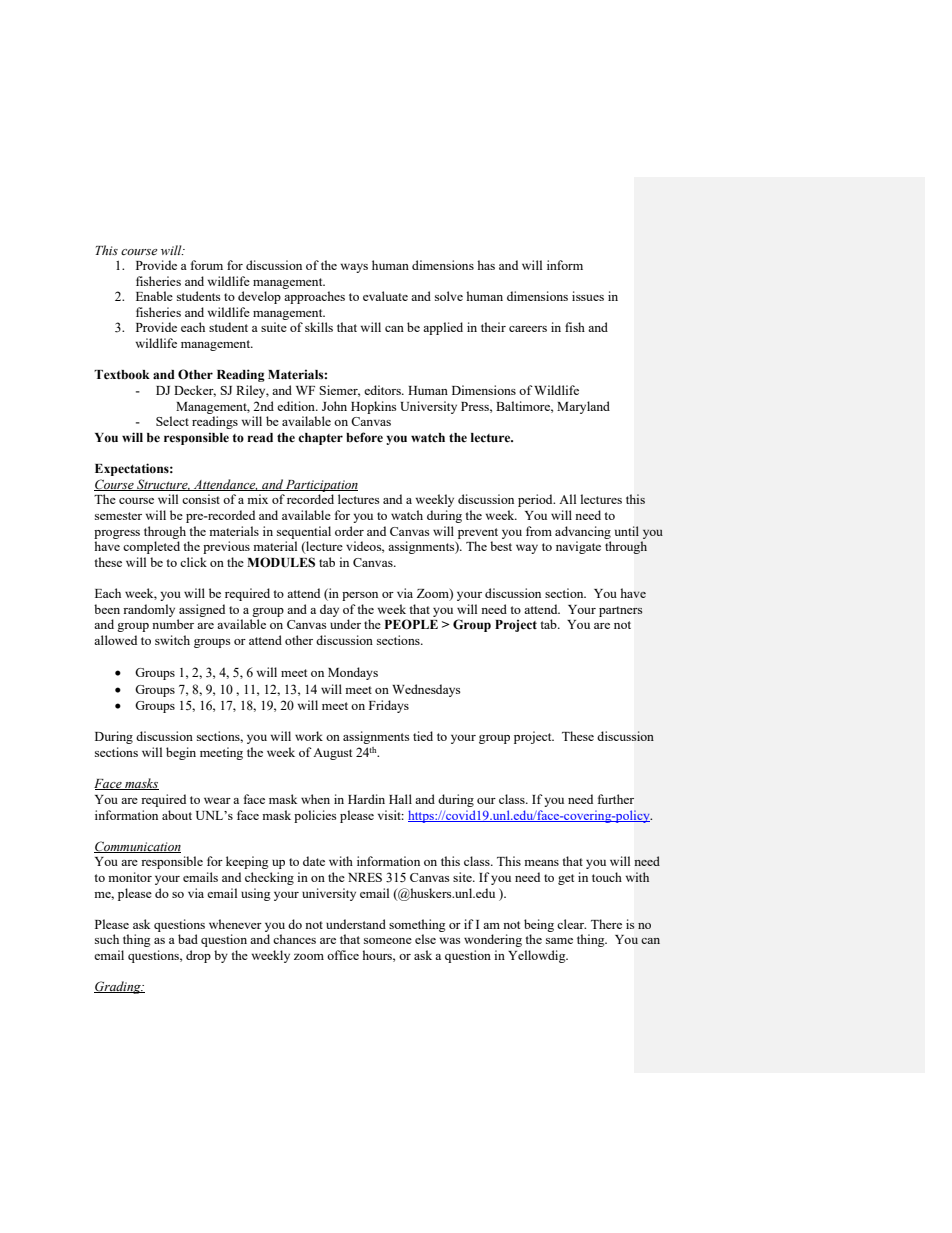 This document has width=952, height=1233. I want to click on person, so click(360, 596).
